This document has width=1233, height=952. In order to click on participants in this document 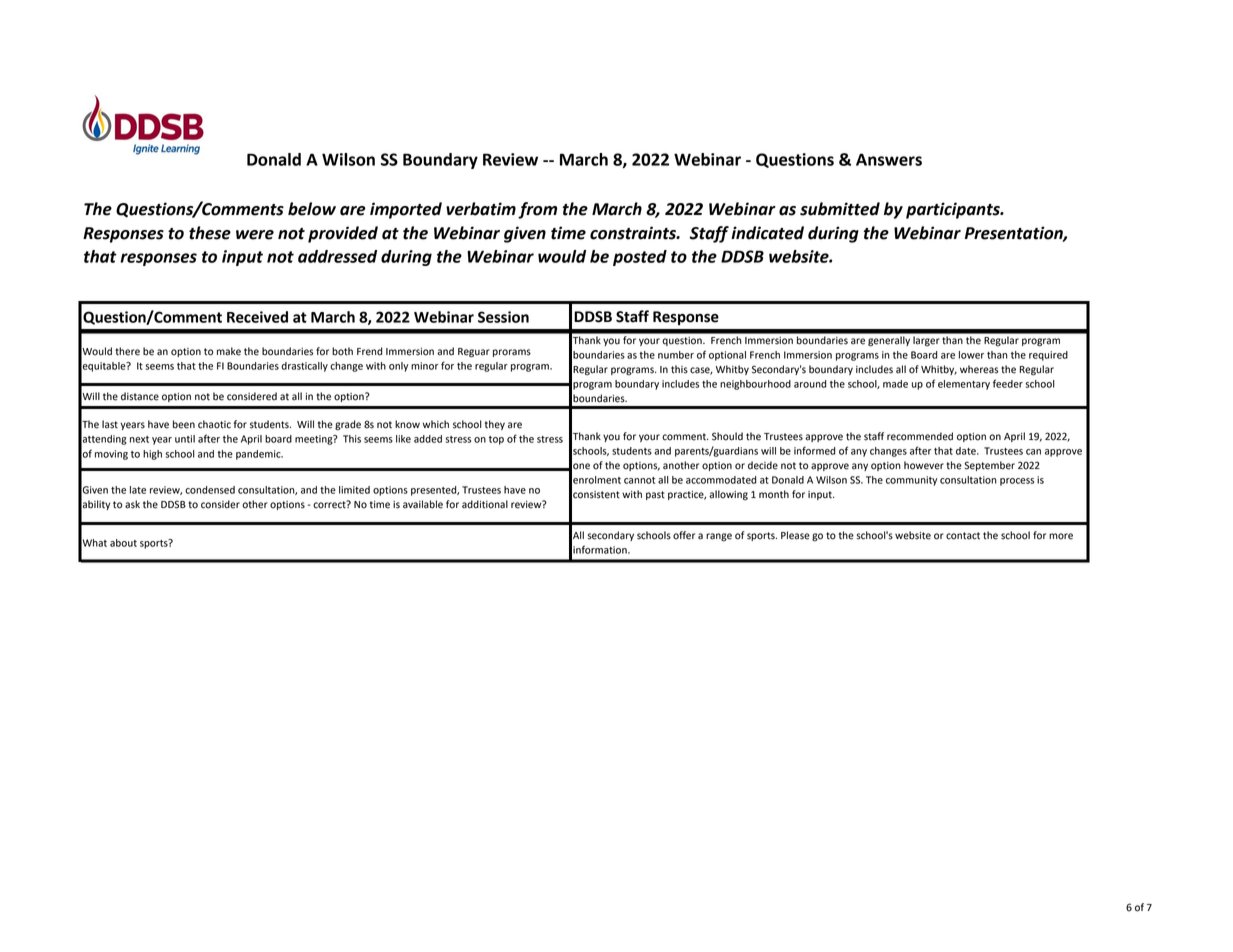, I will do `click(954, 210)`.
